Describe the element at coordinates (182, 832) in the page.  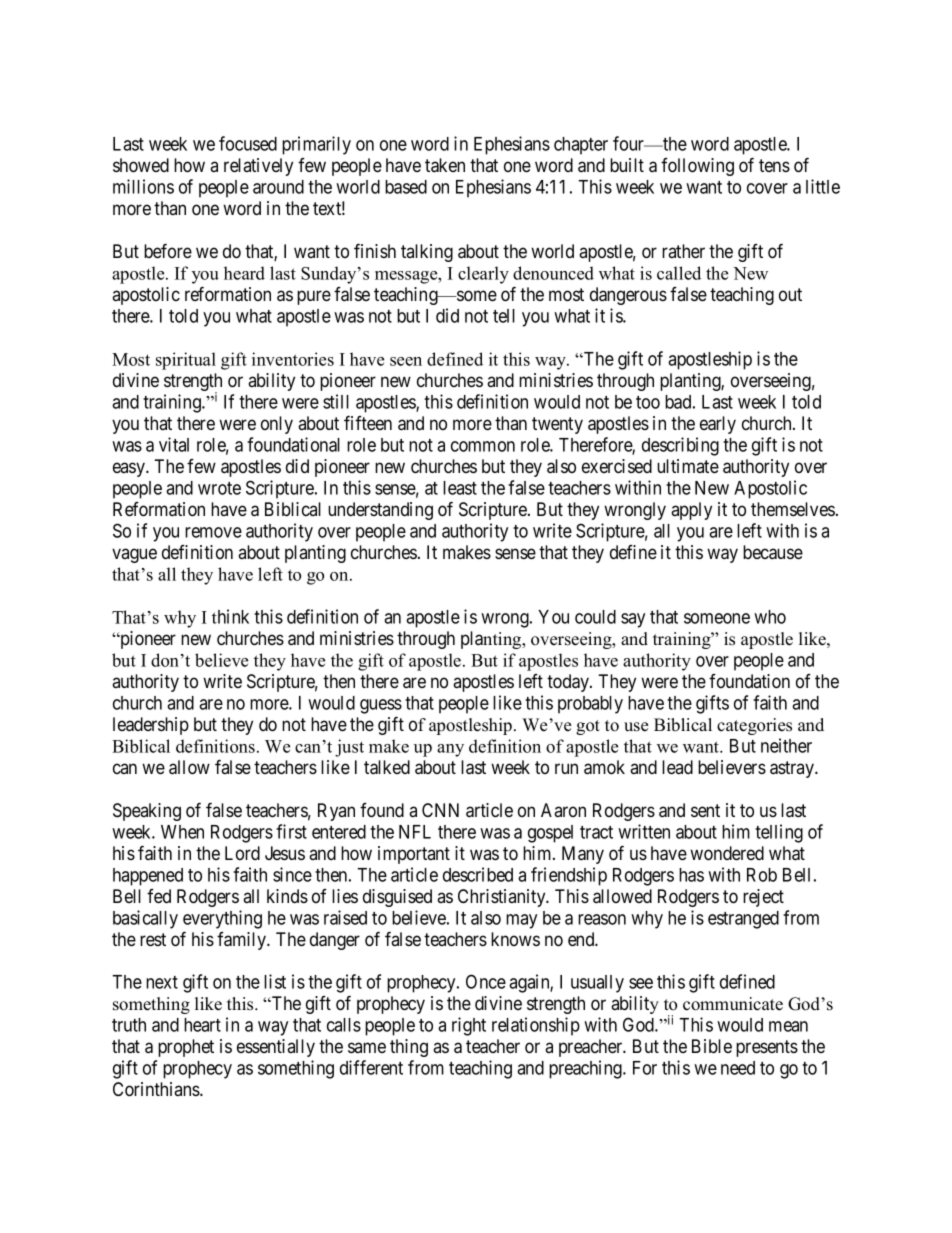
I see `When` at that location.
